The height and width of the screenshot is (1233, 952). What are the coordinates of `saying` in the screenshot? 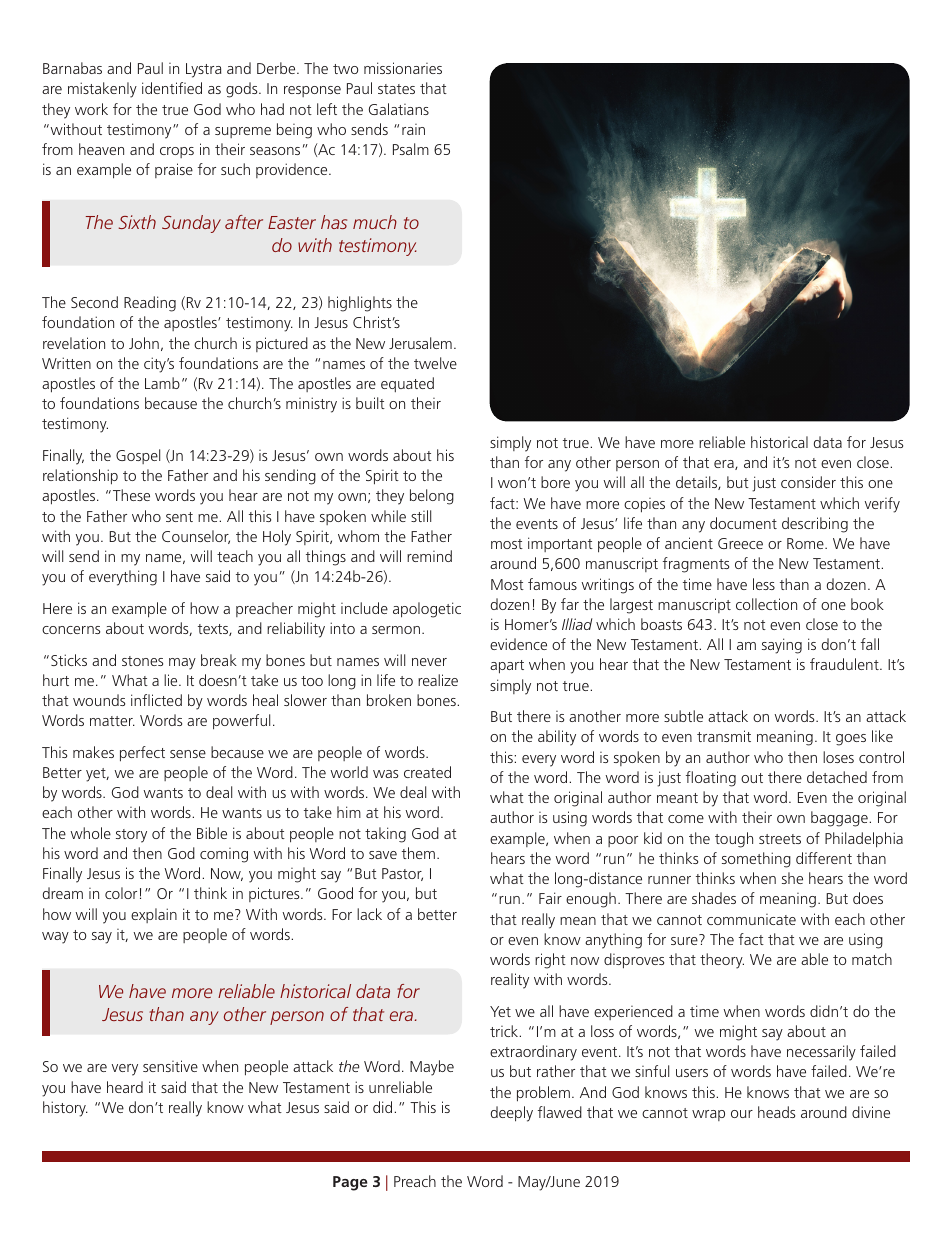 It's located at (782, 646).
